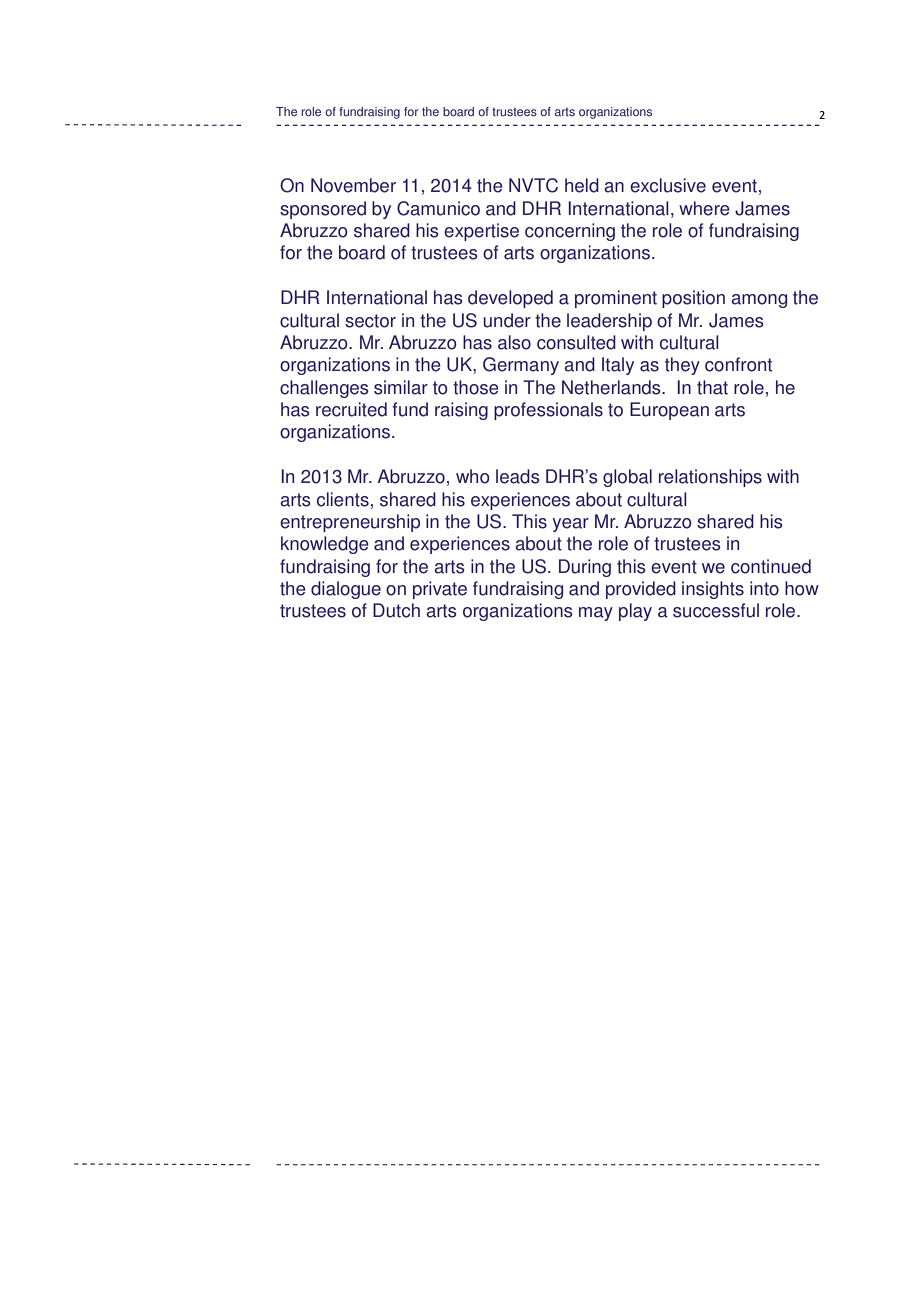 The height and width of the image is (1308, 924). What do you see at coordinates (576, 342) in the image?
I see `consulted` at bounding box center [576, 342].
